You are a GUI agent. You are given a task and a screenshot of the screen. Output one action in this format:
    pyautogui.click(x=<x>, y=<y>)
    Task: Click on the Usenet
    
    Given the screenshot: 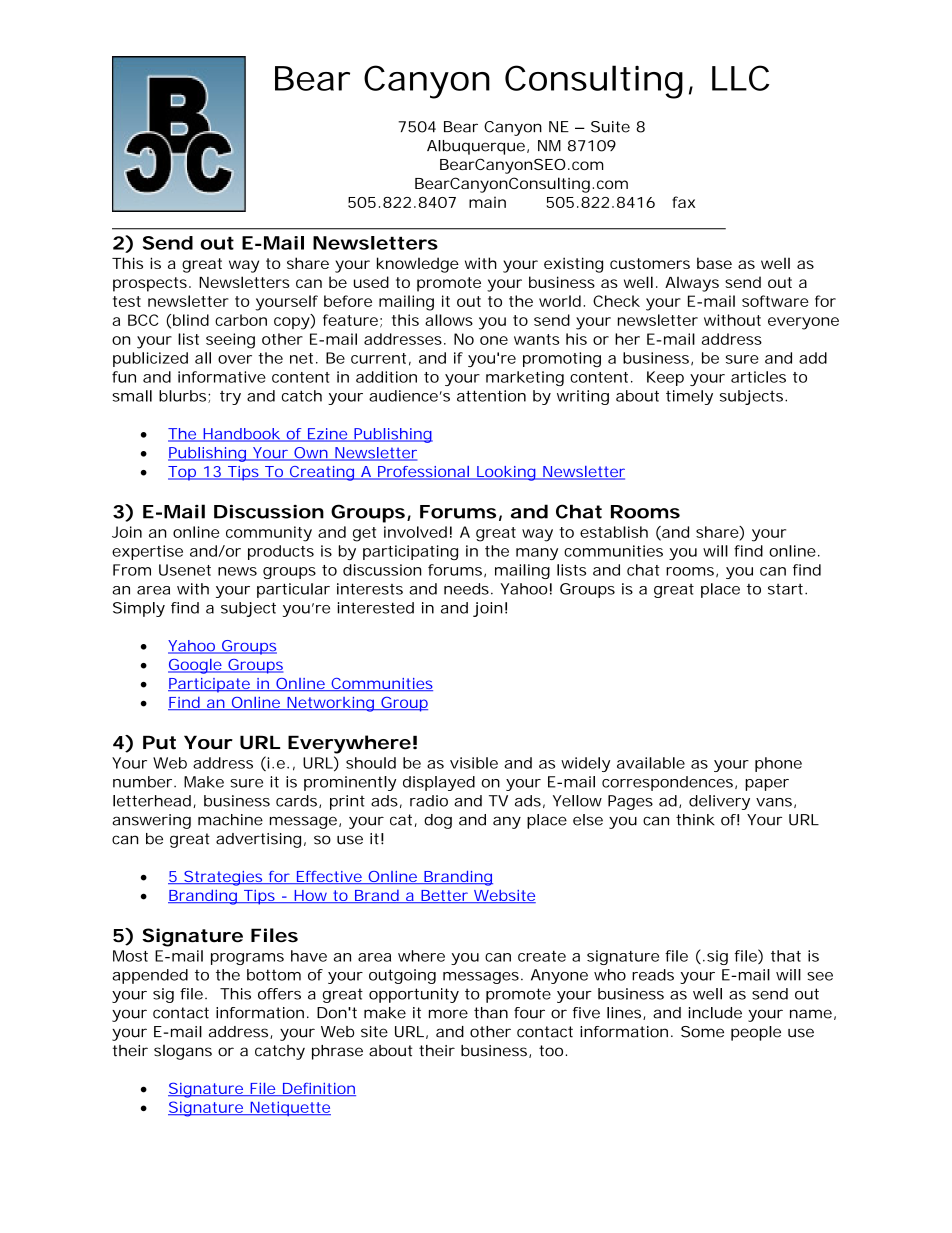 What is the action you would take?
    pyautogui.click(x=185, y=570)
